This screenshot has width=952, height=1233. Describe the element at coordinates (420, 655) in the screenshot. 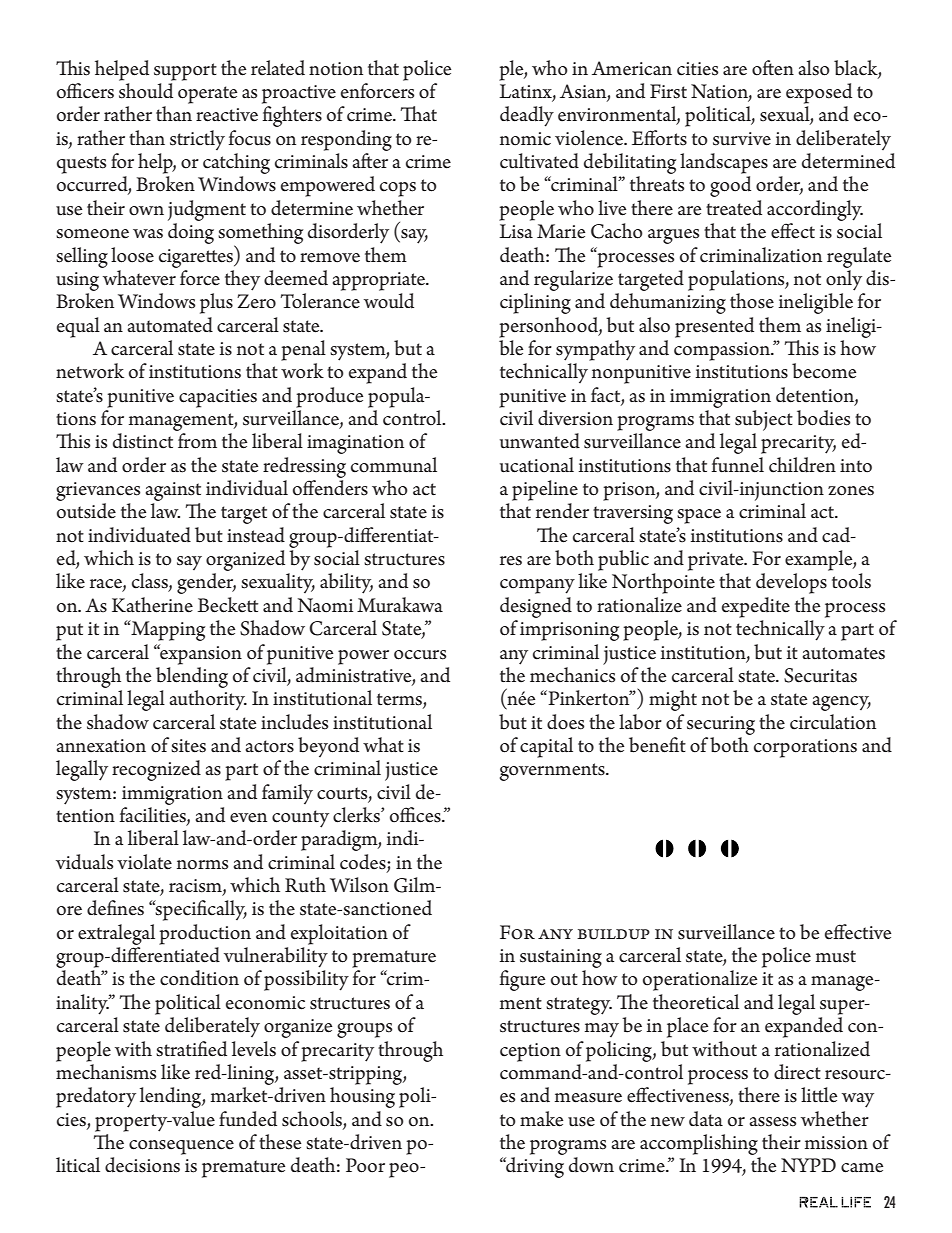

I see `occurs` at that location.
